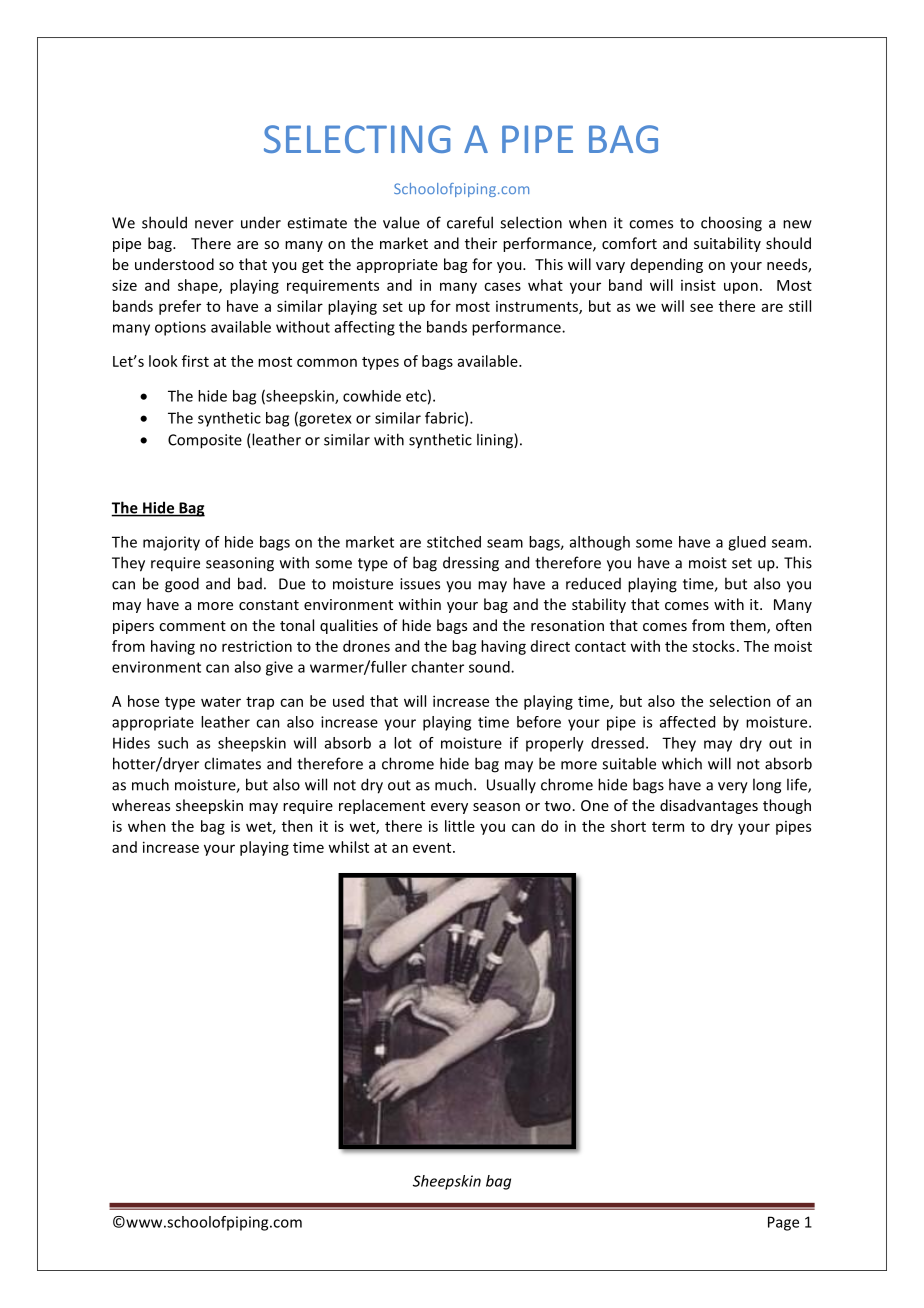 The width and height of the image is (924, 1308). Describe the element at coordinates (297, 826) in the image. I see `then` at that location.
